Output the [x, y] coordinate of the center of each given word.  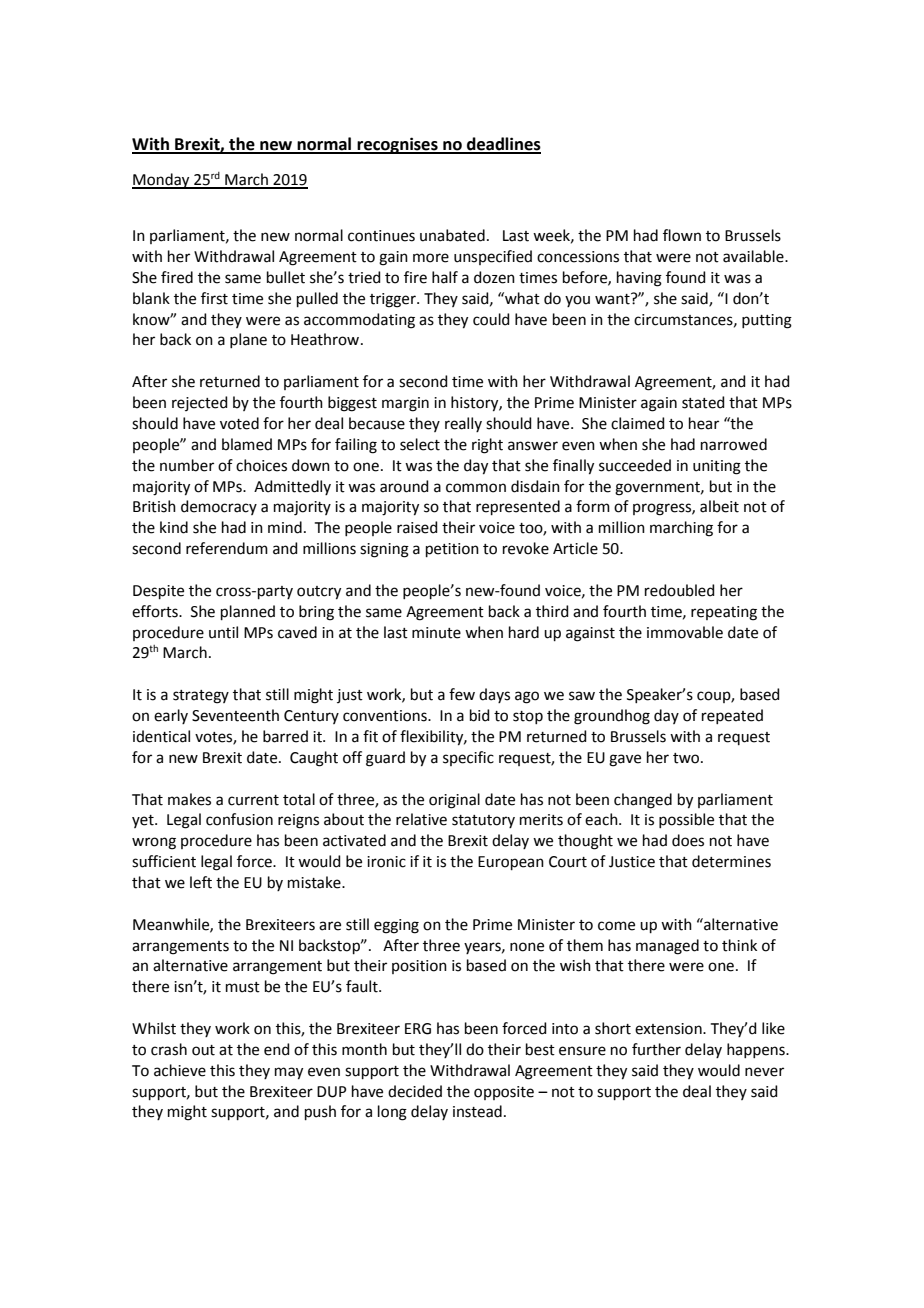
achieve [180, 1070]
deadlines [503, 145]
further [656, 1049]
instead [477, 1111]
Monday [162, 181]
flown [682, 235]
